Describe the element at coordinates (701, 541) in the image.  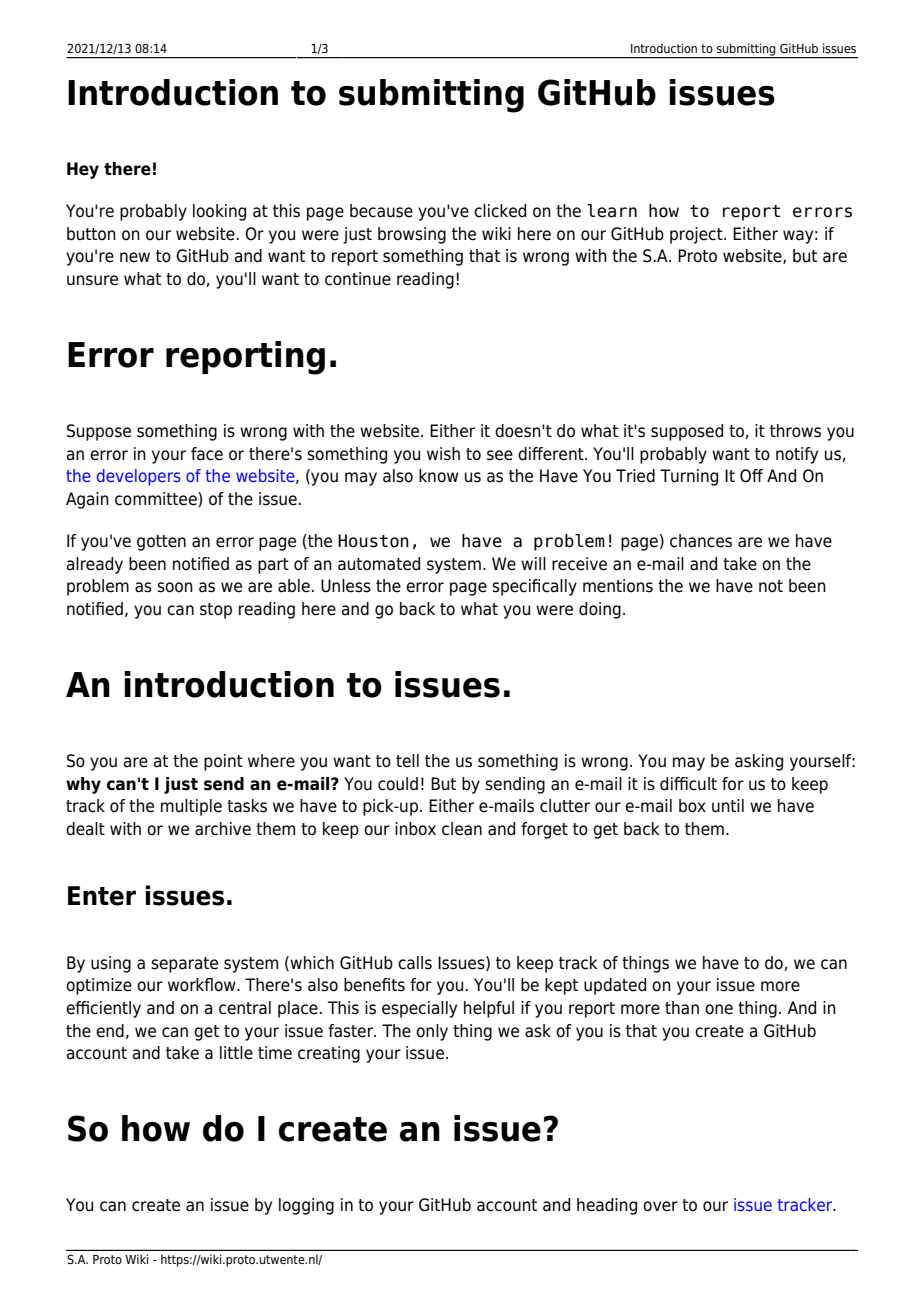
I see `chances` at that location.
